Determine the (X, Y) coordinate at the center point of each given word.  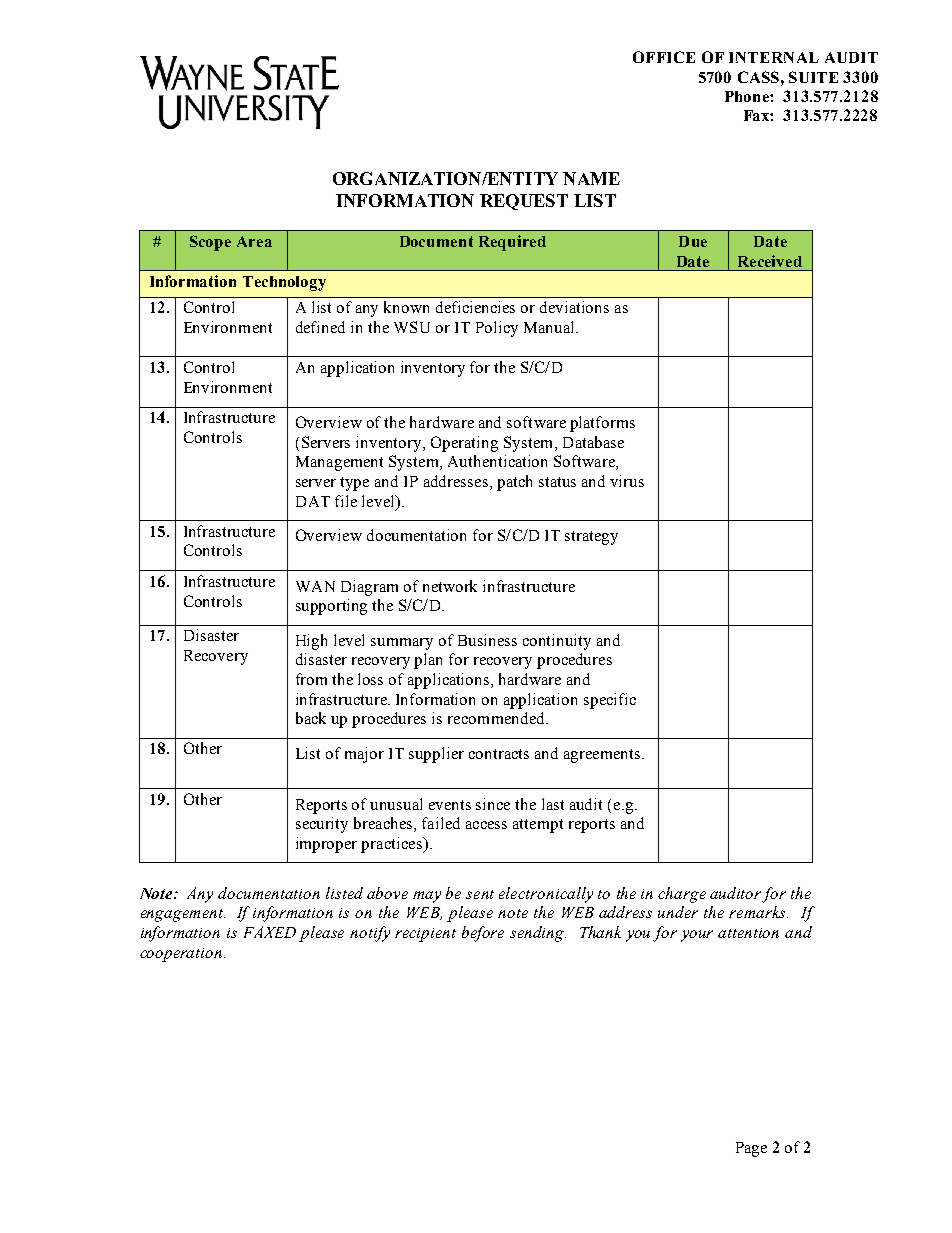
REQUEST (524, 202)
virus (627, 481)
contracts (499, 754)
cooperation (181, 955)
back (311, 718)
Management (339, 463)
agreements (603, 756)
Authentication (497, 461)
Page (751, 1149)
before (483, 934)
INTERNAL (774, 57)
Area (254, 241)
